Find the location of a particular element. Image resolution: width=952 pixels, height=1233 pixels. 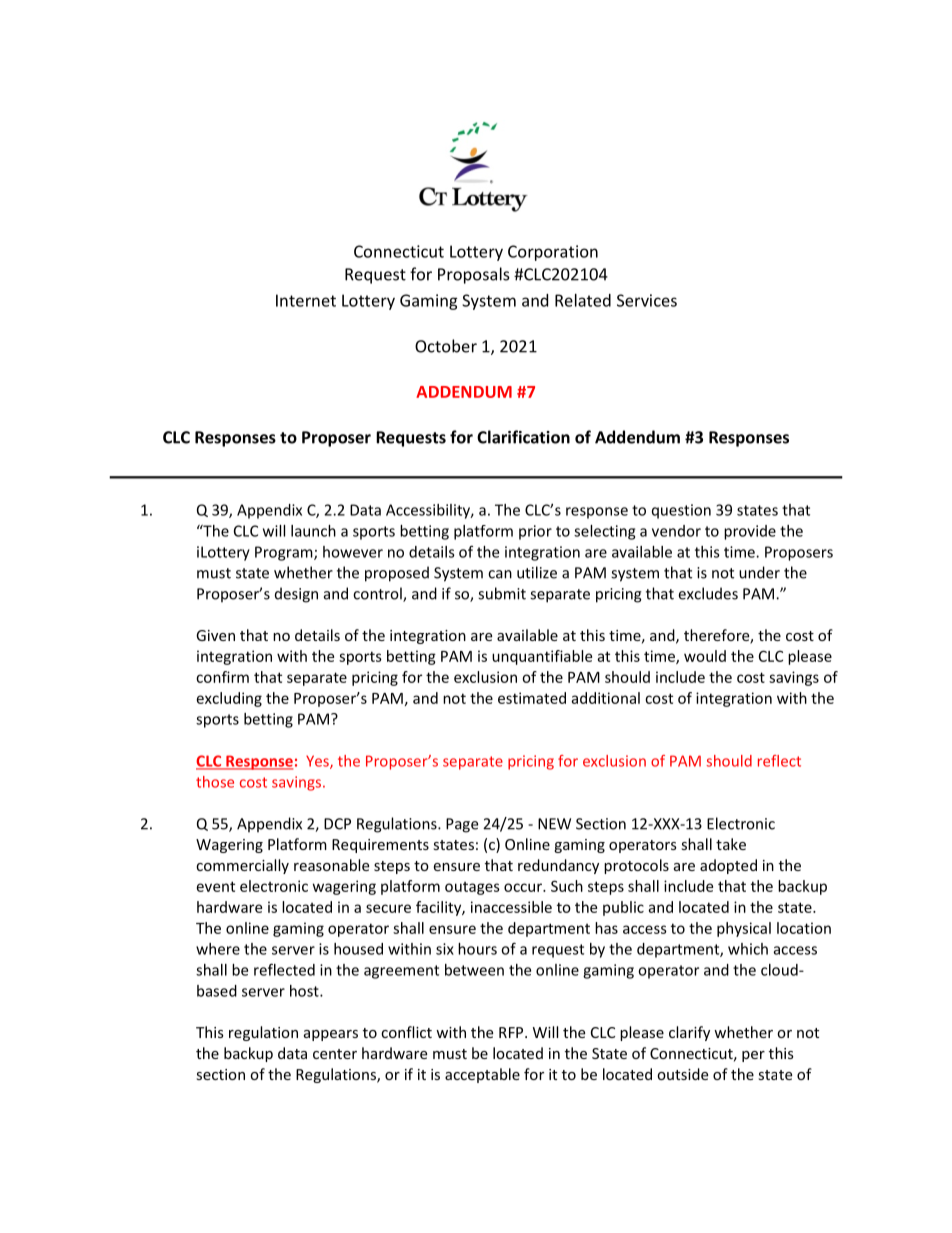

question is located at coordinates (681, 511).
